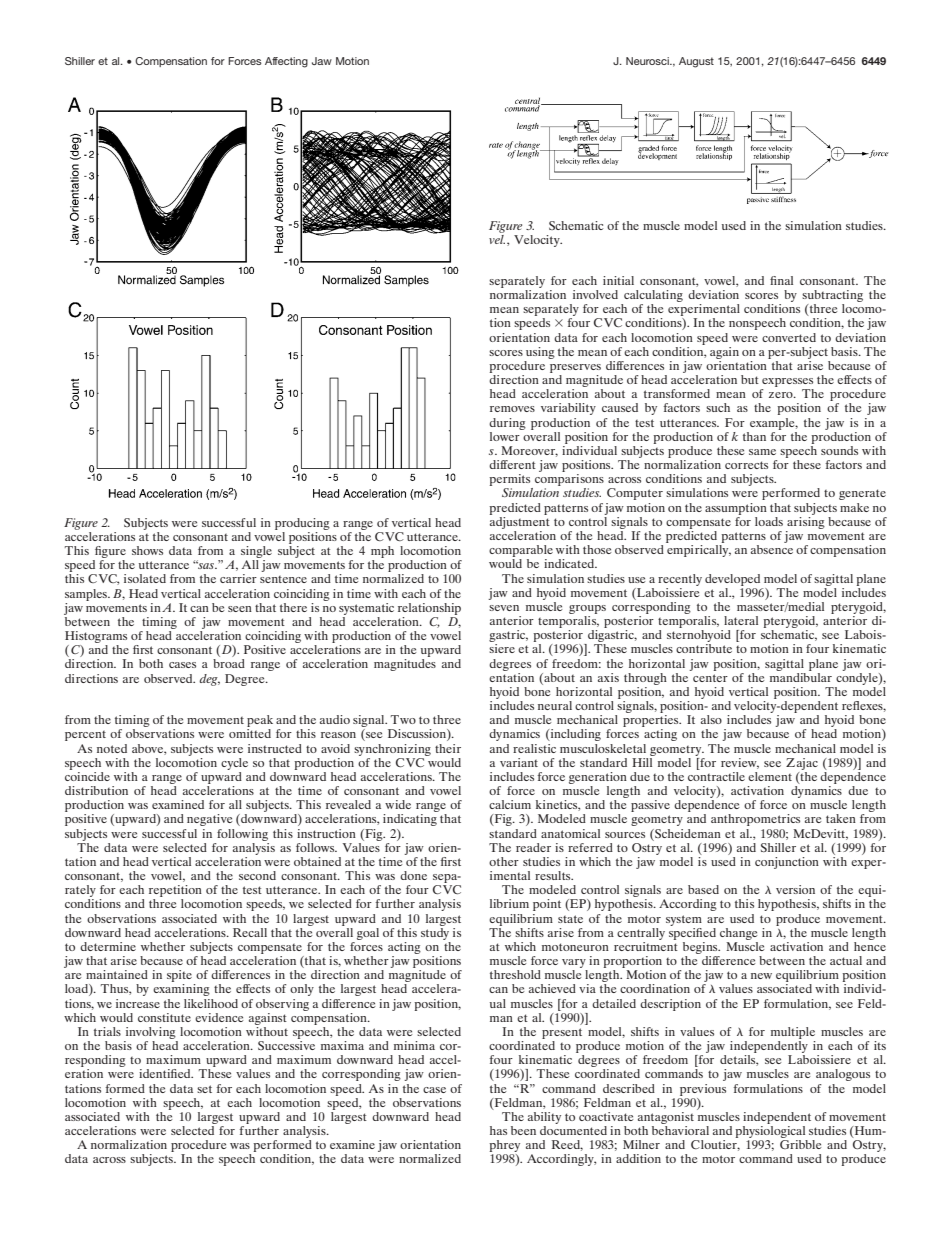 The width and height of the screenshot is (952, 1239). Describe the element at coordinates (166, 1073) in the screenshot. I see `identified` at that location.
